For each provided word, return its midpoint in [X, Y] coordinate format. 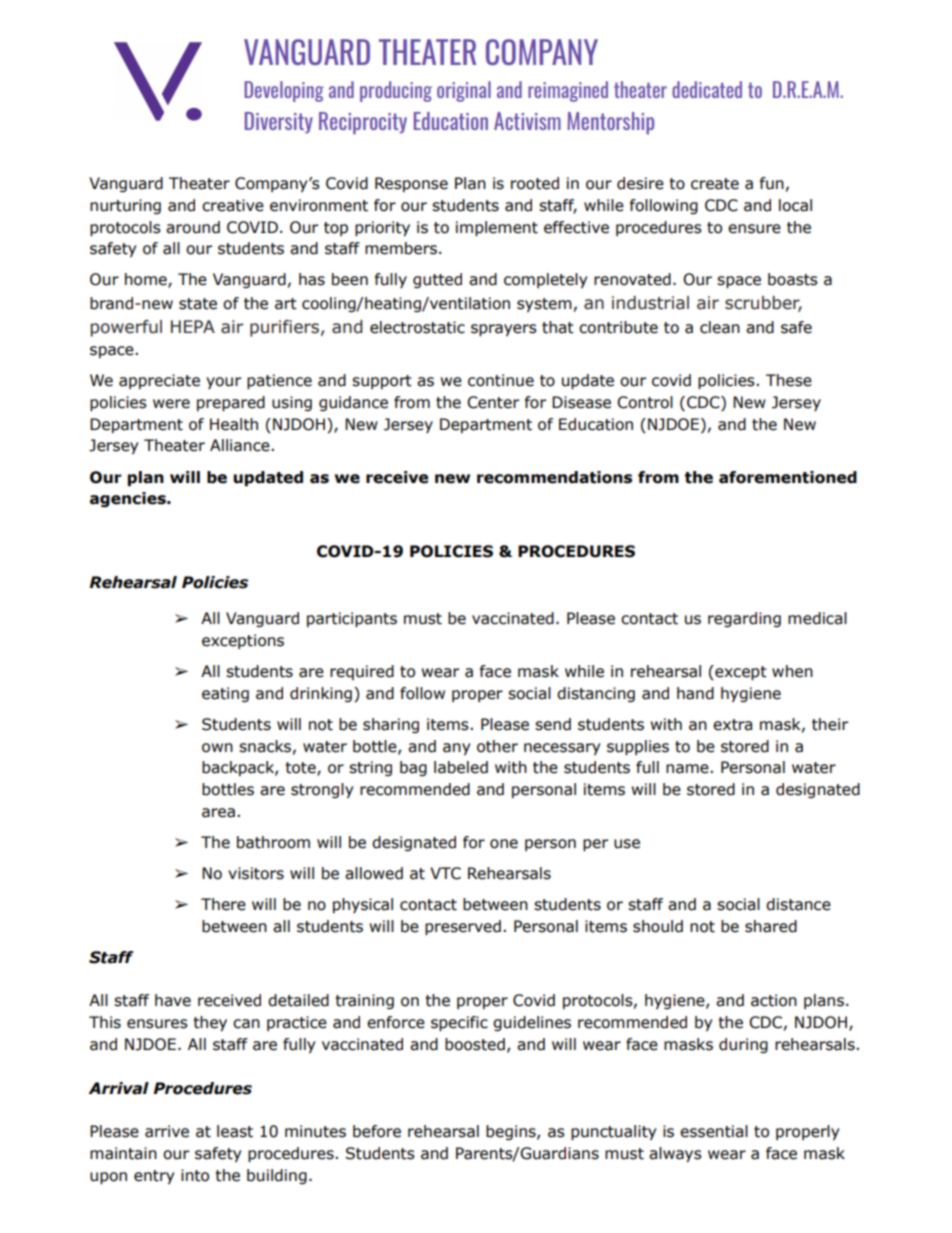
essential [714, 1131]
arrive [167, 1131]
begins [512, 1132]
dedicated [707, 89]
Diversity [279, 123]
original [464, 91]
